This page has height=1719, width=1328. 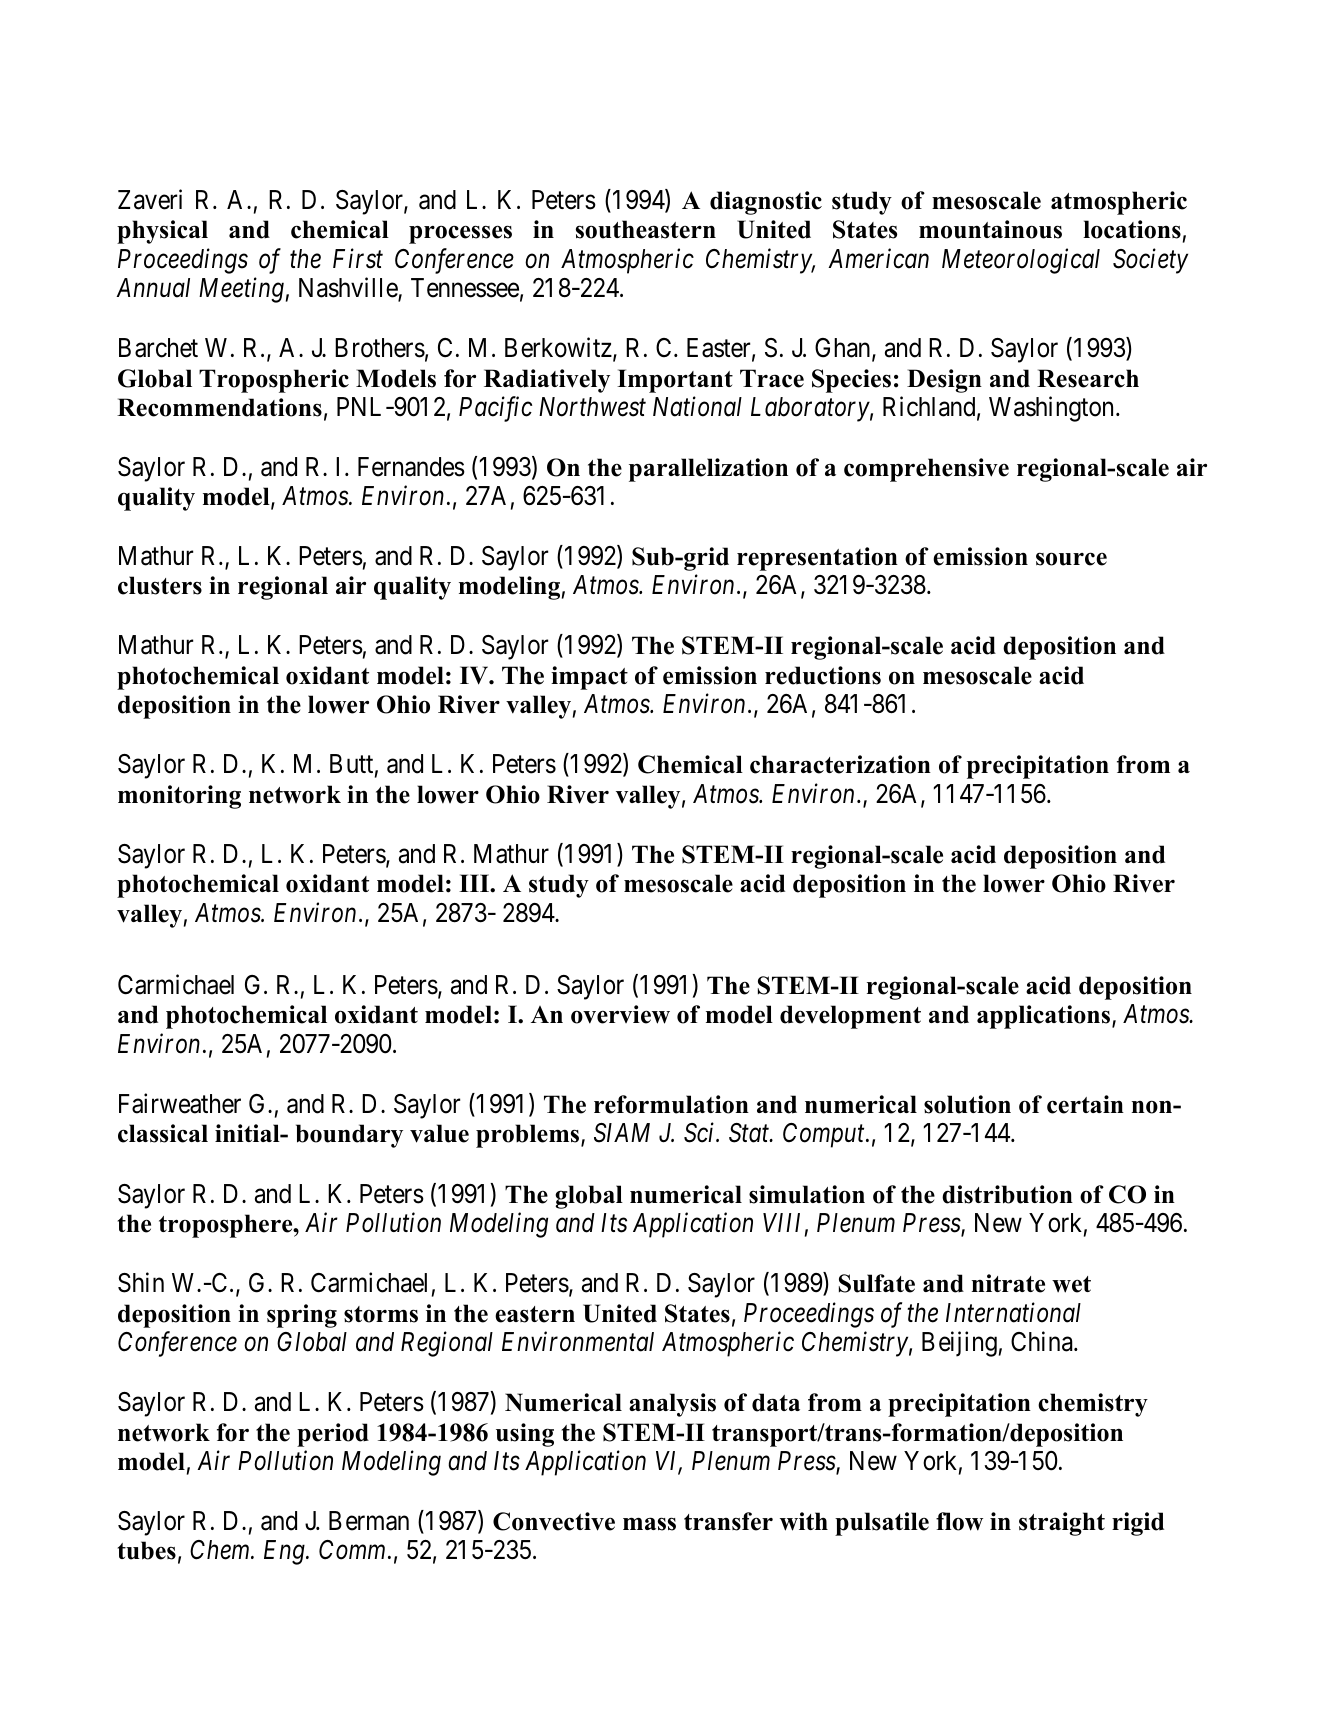 I want to click on Meteorological, so click(x=1021, y=261).
